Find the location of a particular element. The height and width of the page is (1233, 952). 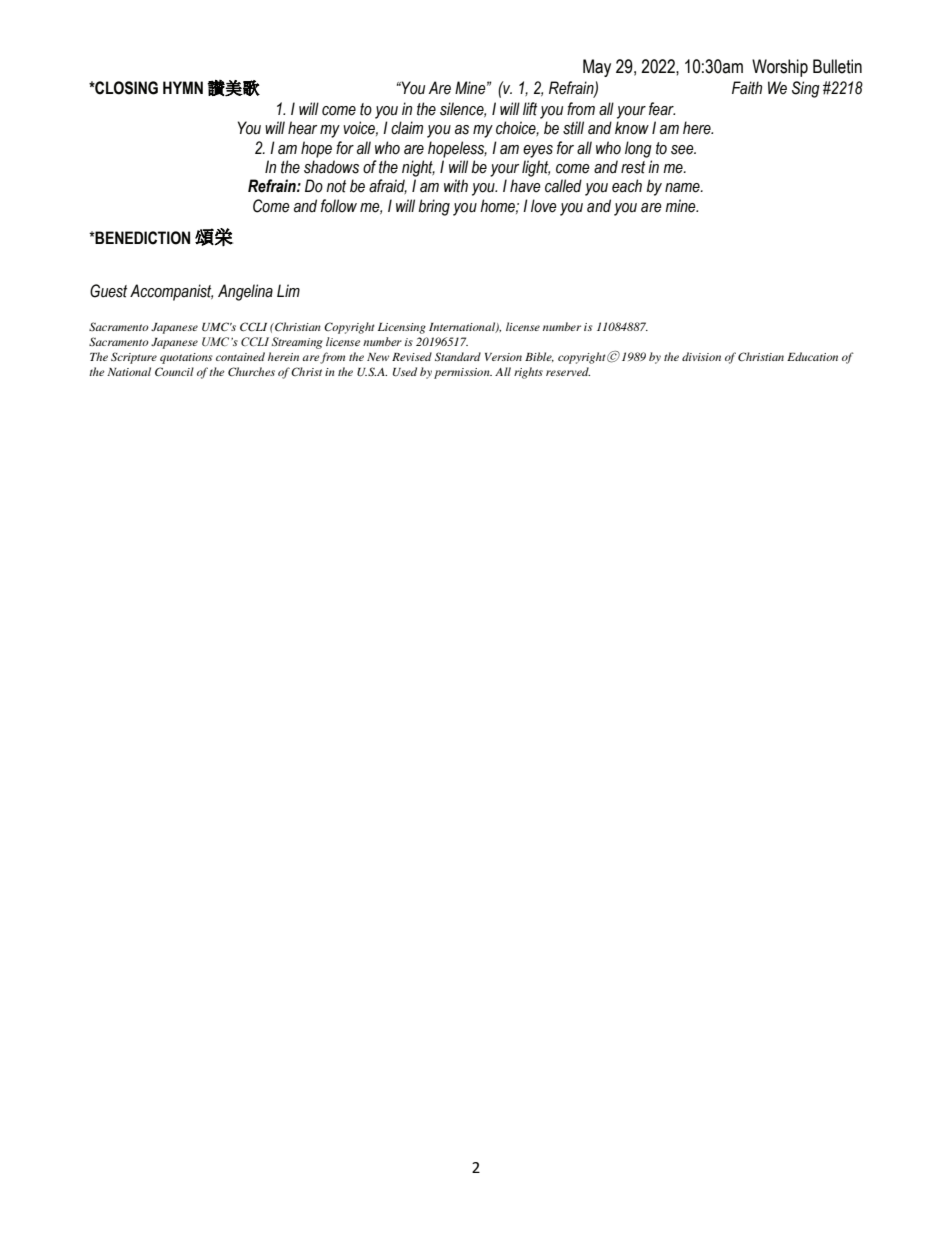

HYMN is located at coordinates (183, 87).
